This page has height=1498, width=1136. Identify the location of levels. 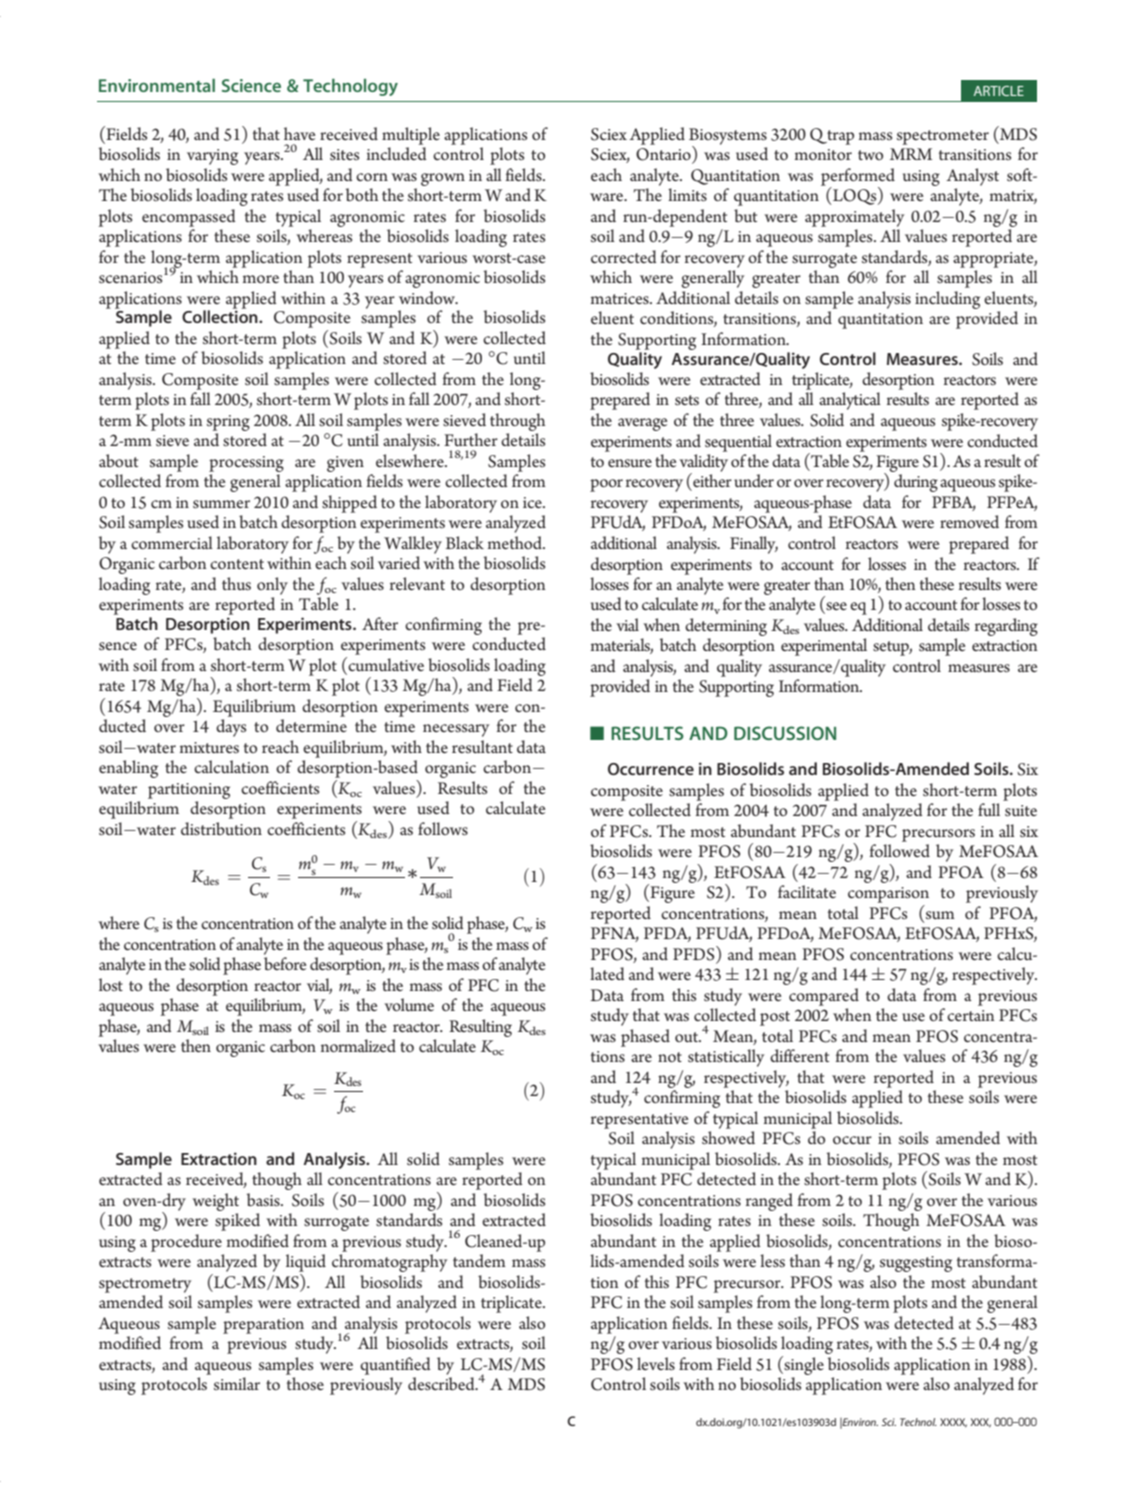
(656, 1363).
